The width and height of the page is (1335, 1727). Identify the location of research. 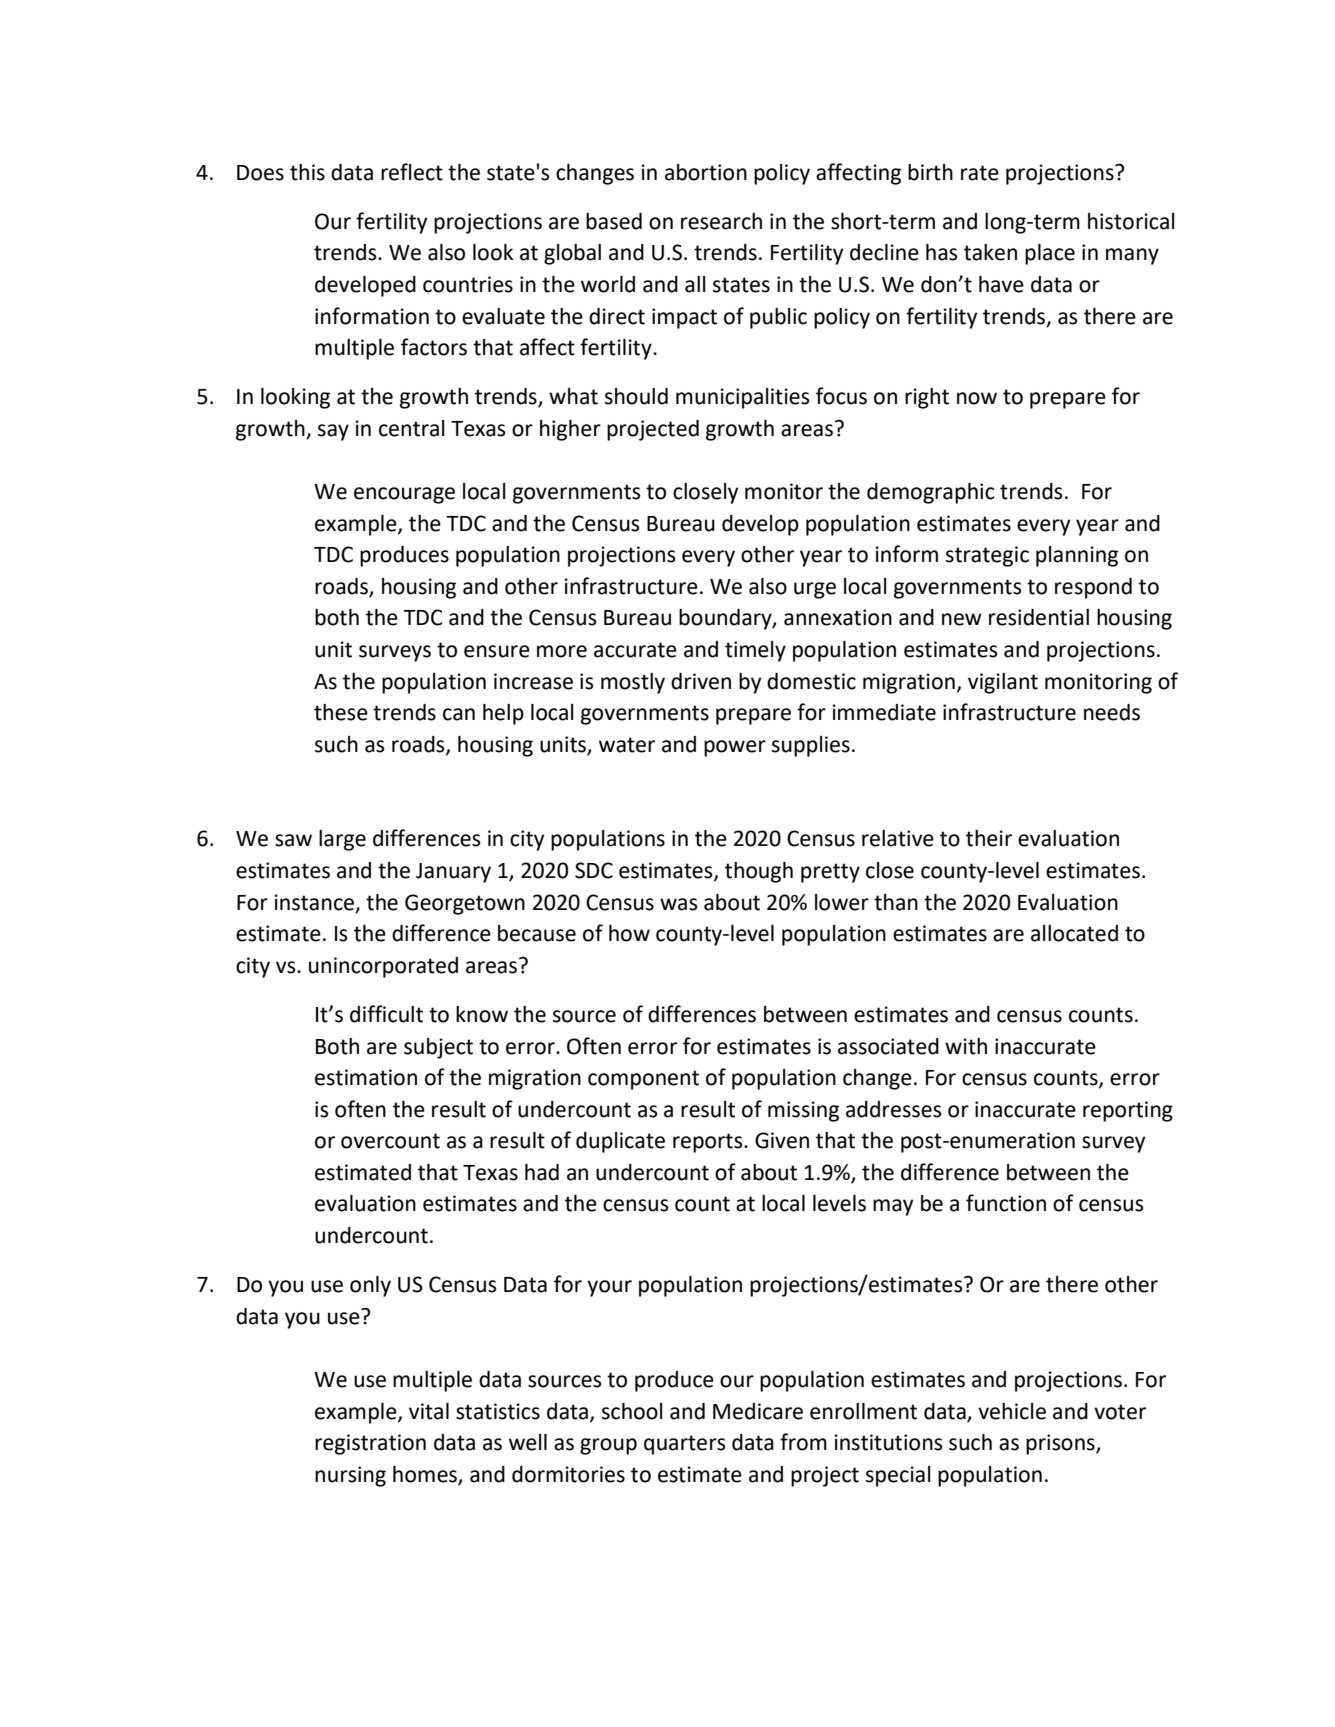
(721, 221).
